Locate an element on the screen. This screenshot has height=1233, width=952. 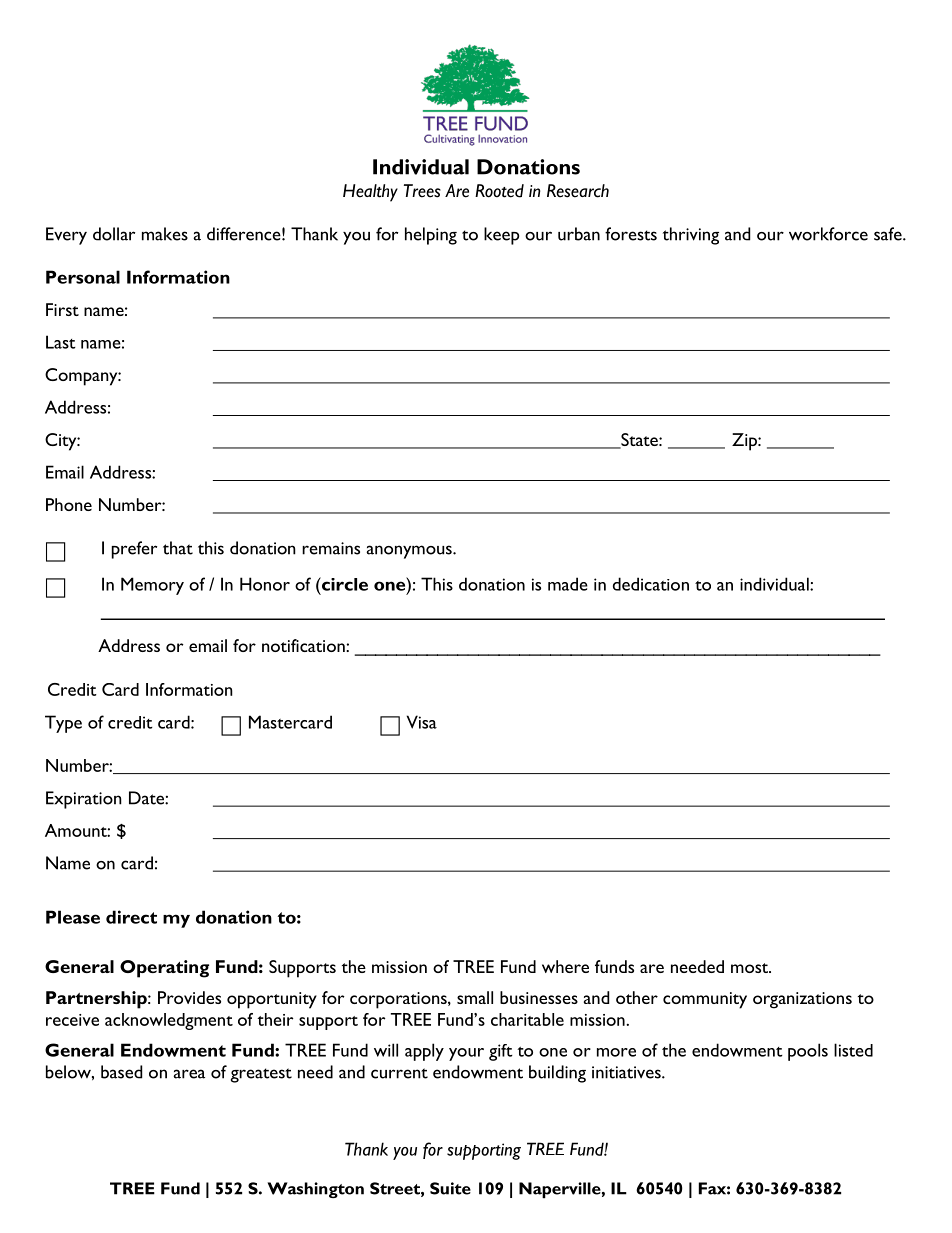
keep is located at coordinates (501, 236).
